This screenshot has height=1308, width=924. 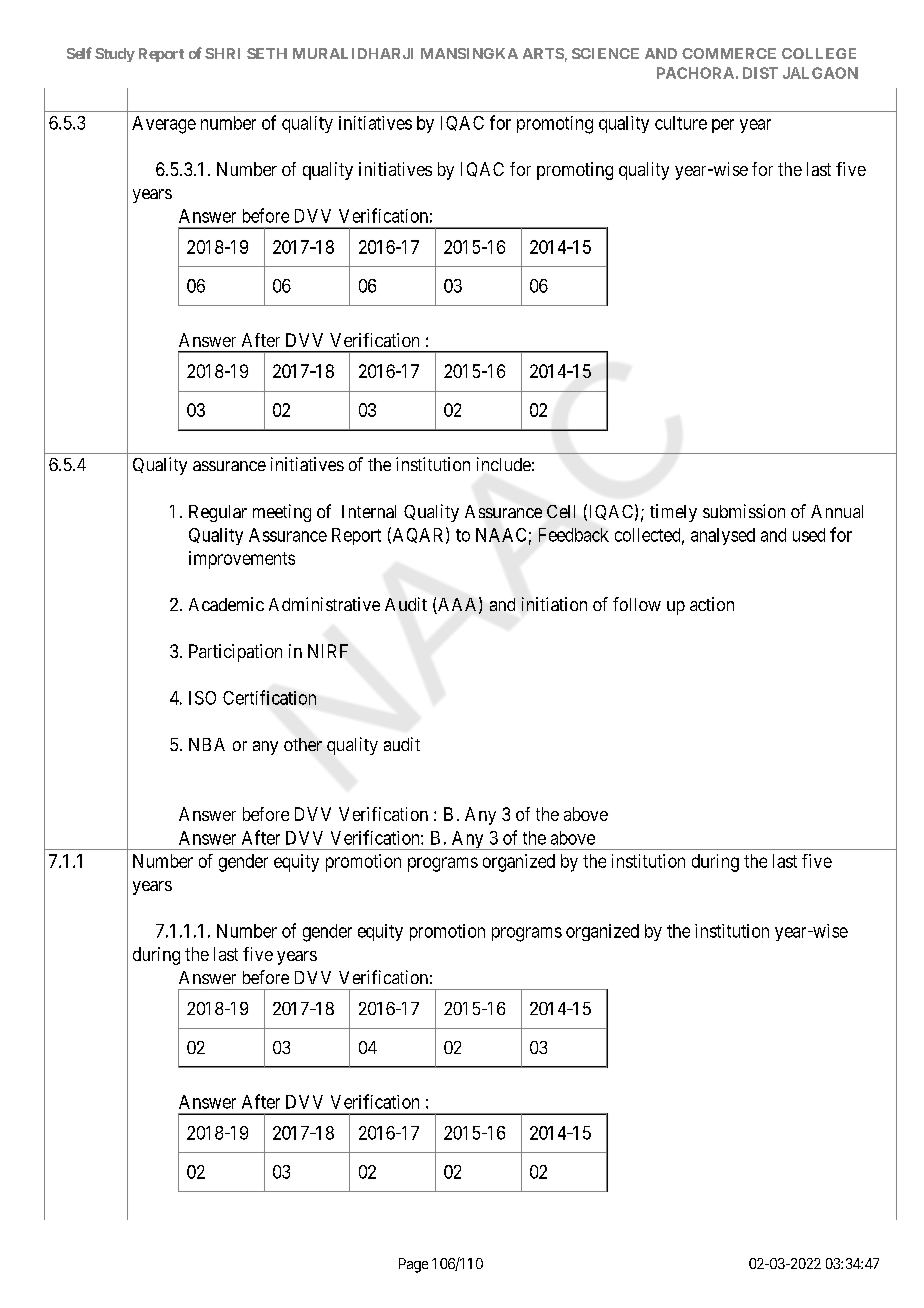 I want to click on Page, so click(x=413, y=1265).
